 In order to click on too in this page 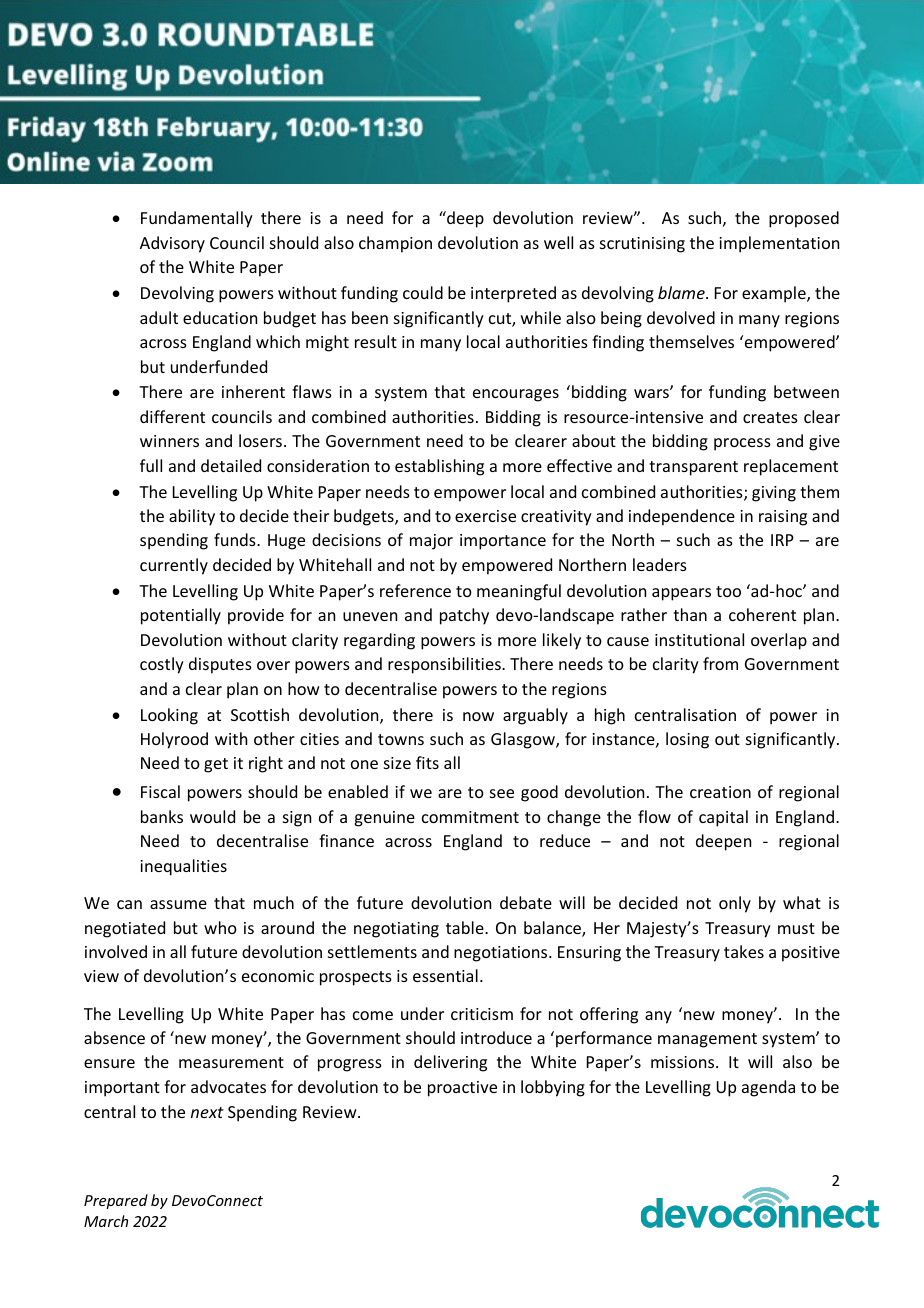, I will do `click(728, 591)`.
